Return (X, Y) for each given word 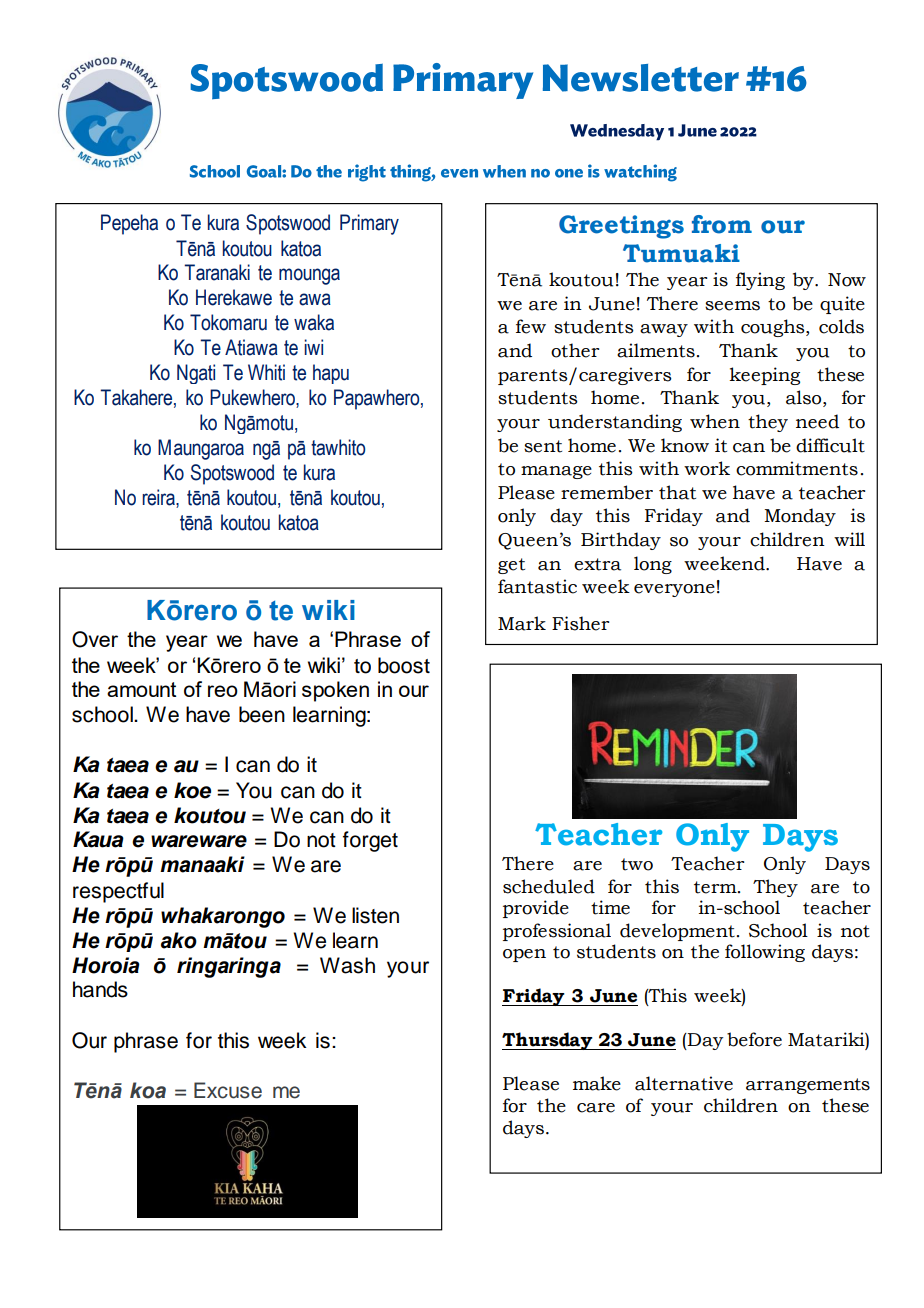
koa (148, 1090)
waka (314, 322)
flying (760, 281)
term (716, 887)
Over (95, 639)
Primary (369, 224)
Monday (800, 517)
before (754, 1039)
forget (370, 841)
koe (192, 790)
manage (556, 472)
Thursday (548, 1041)
